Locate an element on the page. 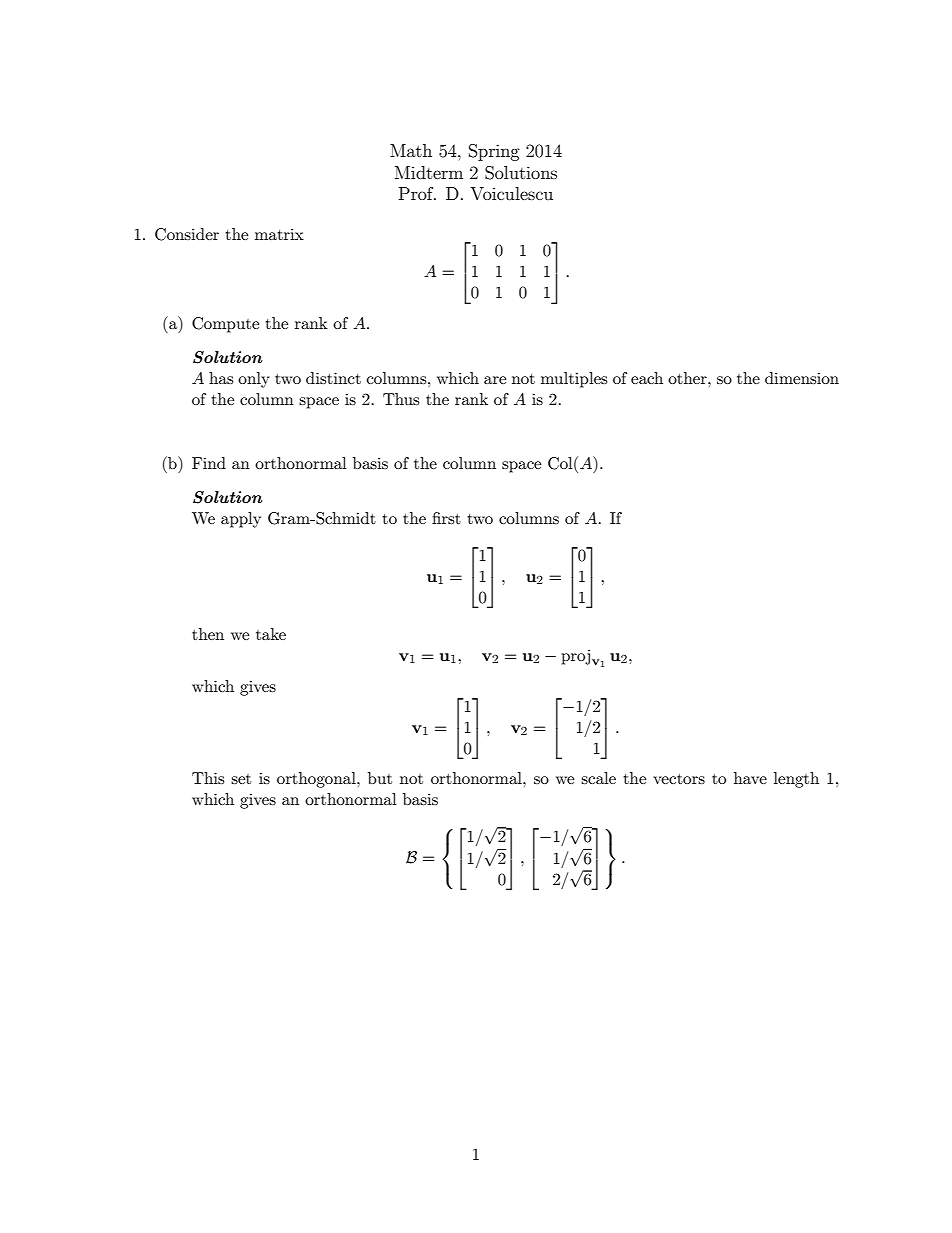 This document has height=1233, width=952. matrix is located at coordinates (279, 234).
